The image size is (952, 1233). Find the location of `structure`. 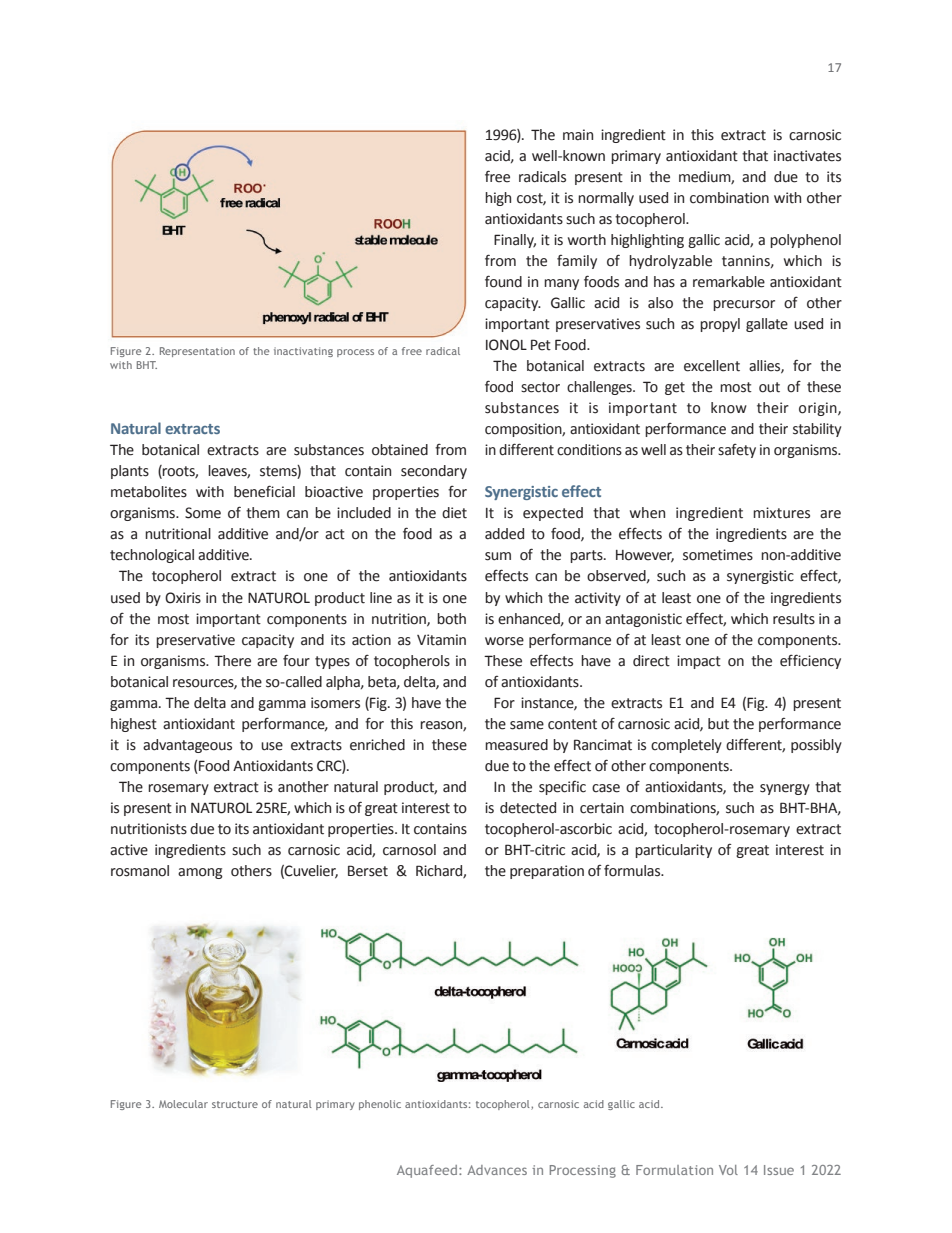

structure is located at coordinates (235, 1104).
